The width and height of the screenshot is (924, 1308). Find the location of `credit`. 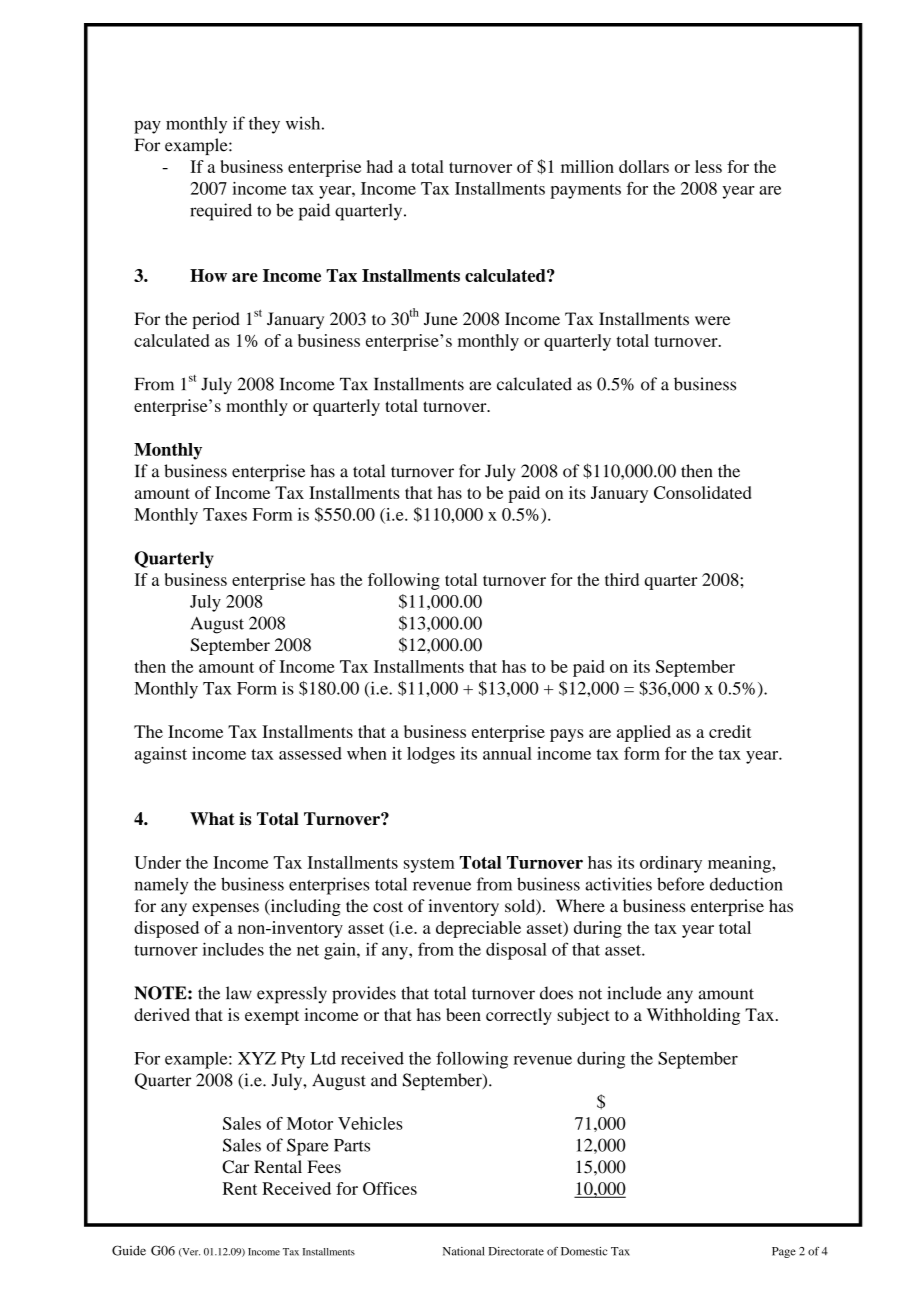

credit is located at coordinates (730, 731).
